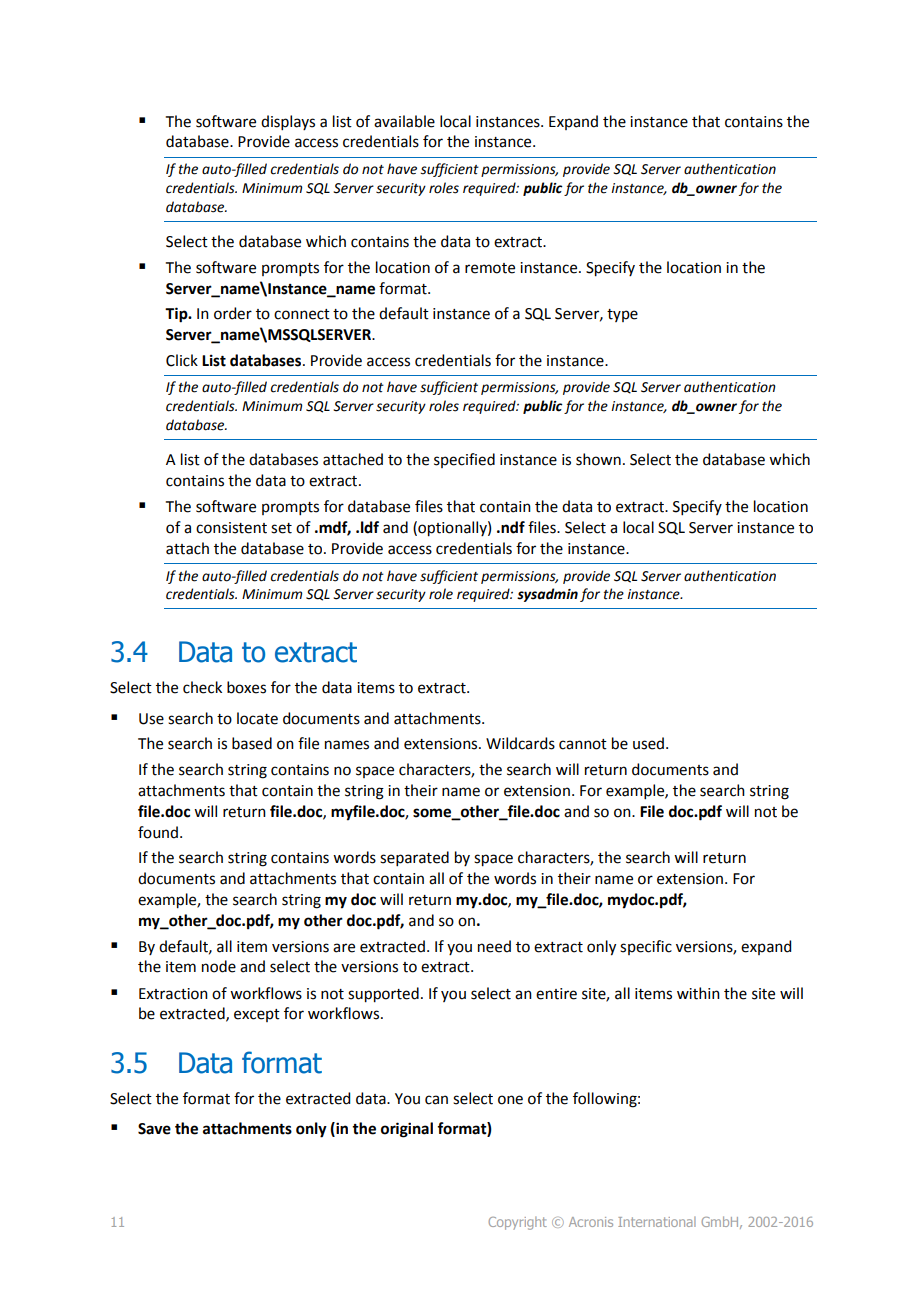  What do you see at coordinates (622, 315) in the page?
I see `type` at bounding box center [622, 315].
